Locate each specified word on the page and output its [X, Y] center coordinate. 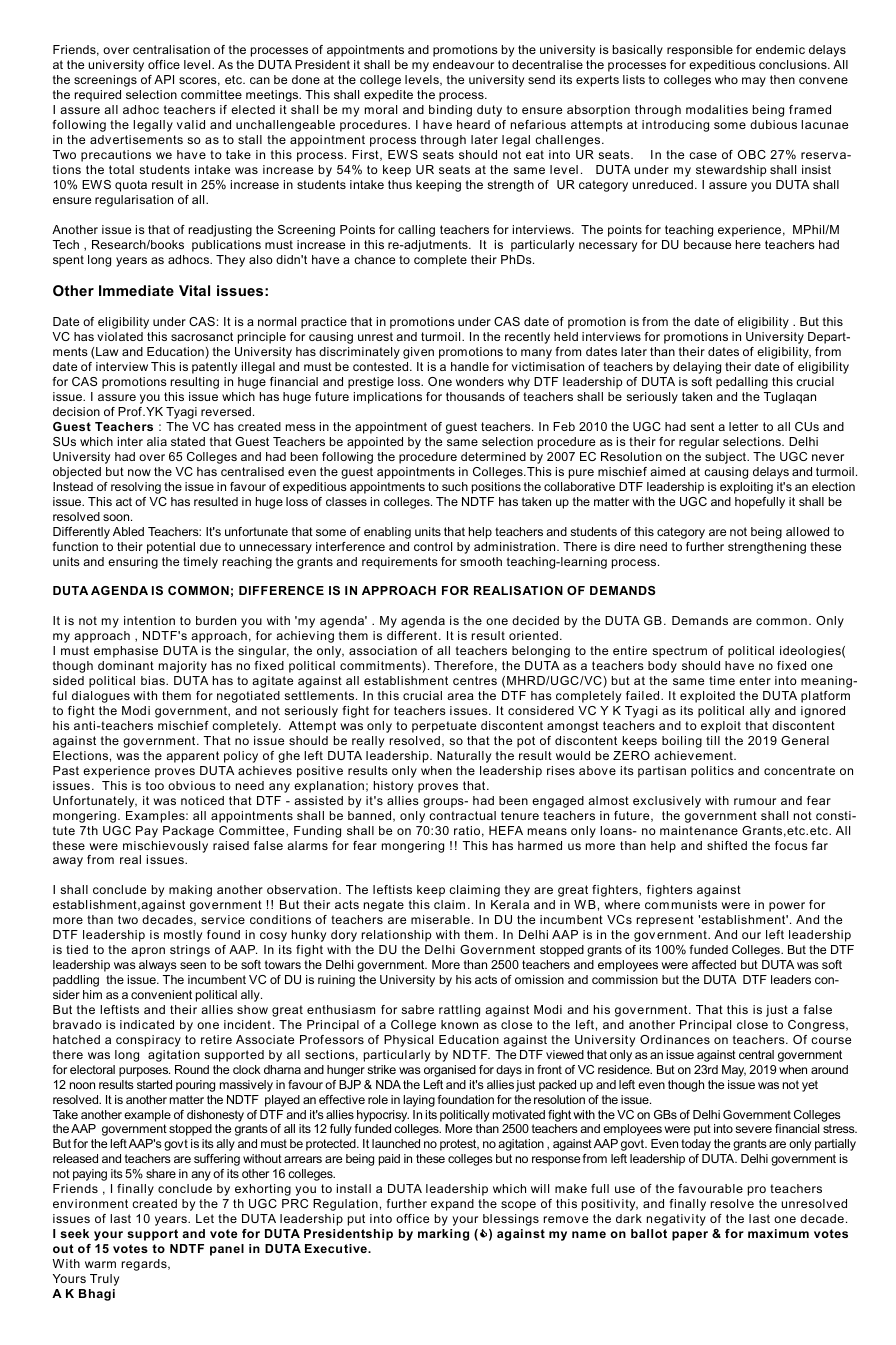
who [726, 79]
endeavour [463, 64]
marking [443, 1235]
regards [145, 1265]
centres [475, 680]
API [164, 79]
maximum [778, 1233]
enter [755, 680]
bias [154, 680]
